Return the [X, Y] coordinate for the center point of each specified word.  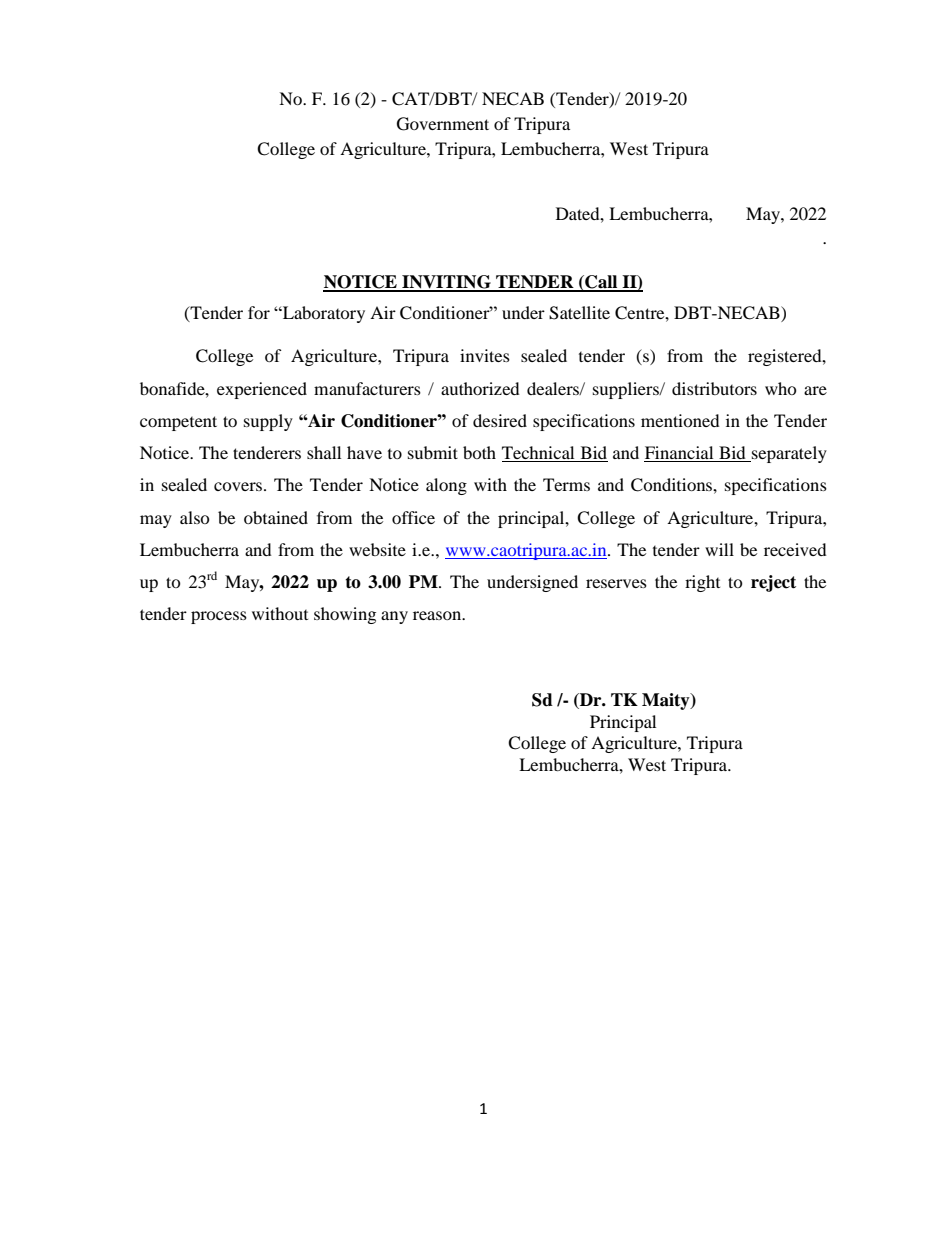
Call [601, 283]
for [259, 312]
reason [438, 615]
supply [268, 422]
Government [443, 124]
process [219, 617]
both [479, 452]
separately [788, 454]
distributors [714, 388]
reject [773, 583]
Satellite [579, 313]
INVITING [446, 283]
